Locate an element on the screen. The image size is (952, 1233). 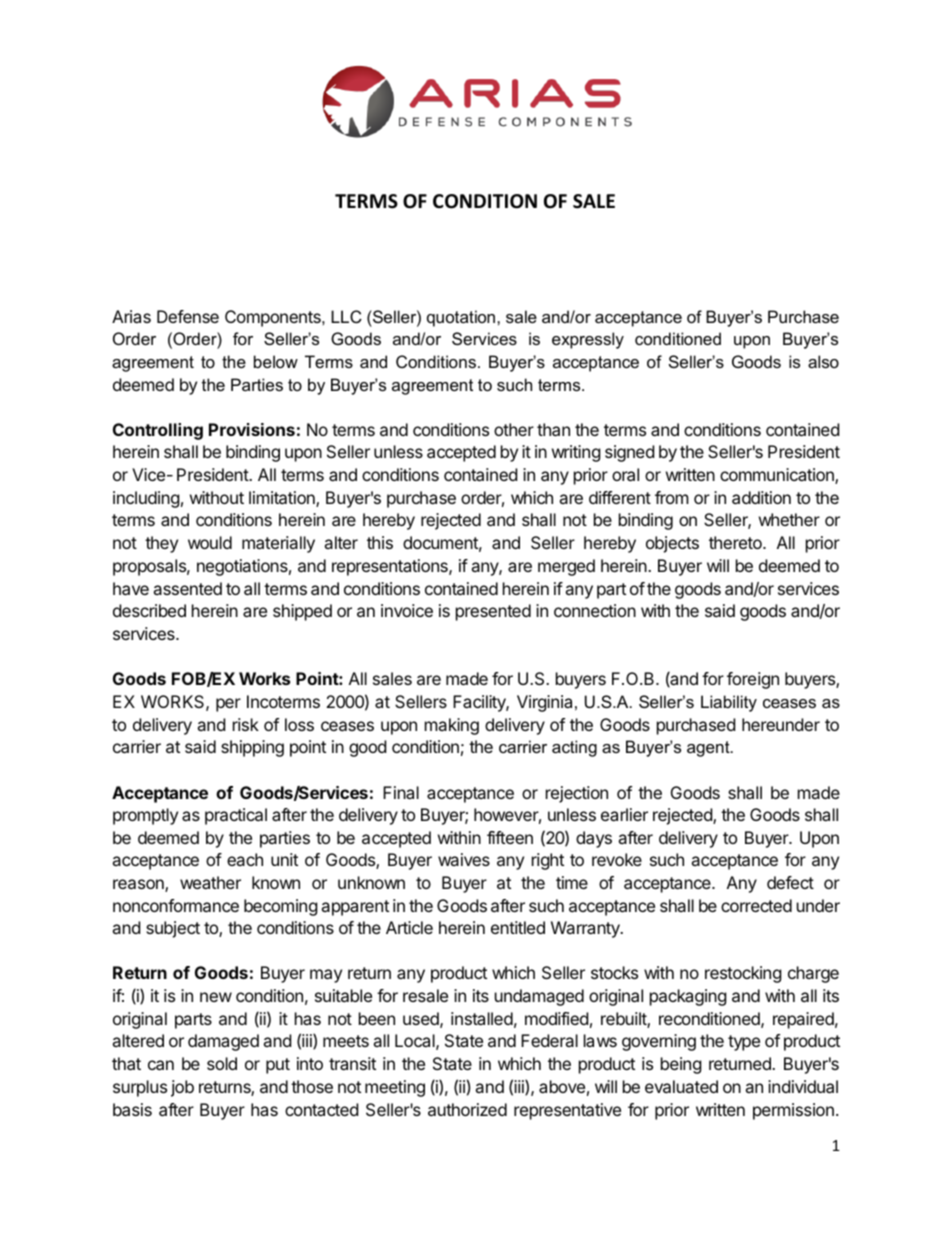
thereto is located at coordinates (736, 542).
